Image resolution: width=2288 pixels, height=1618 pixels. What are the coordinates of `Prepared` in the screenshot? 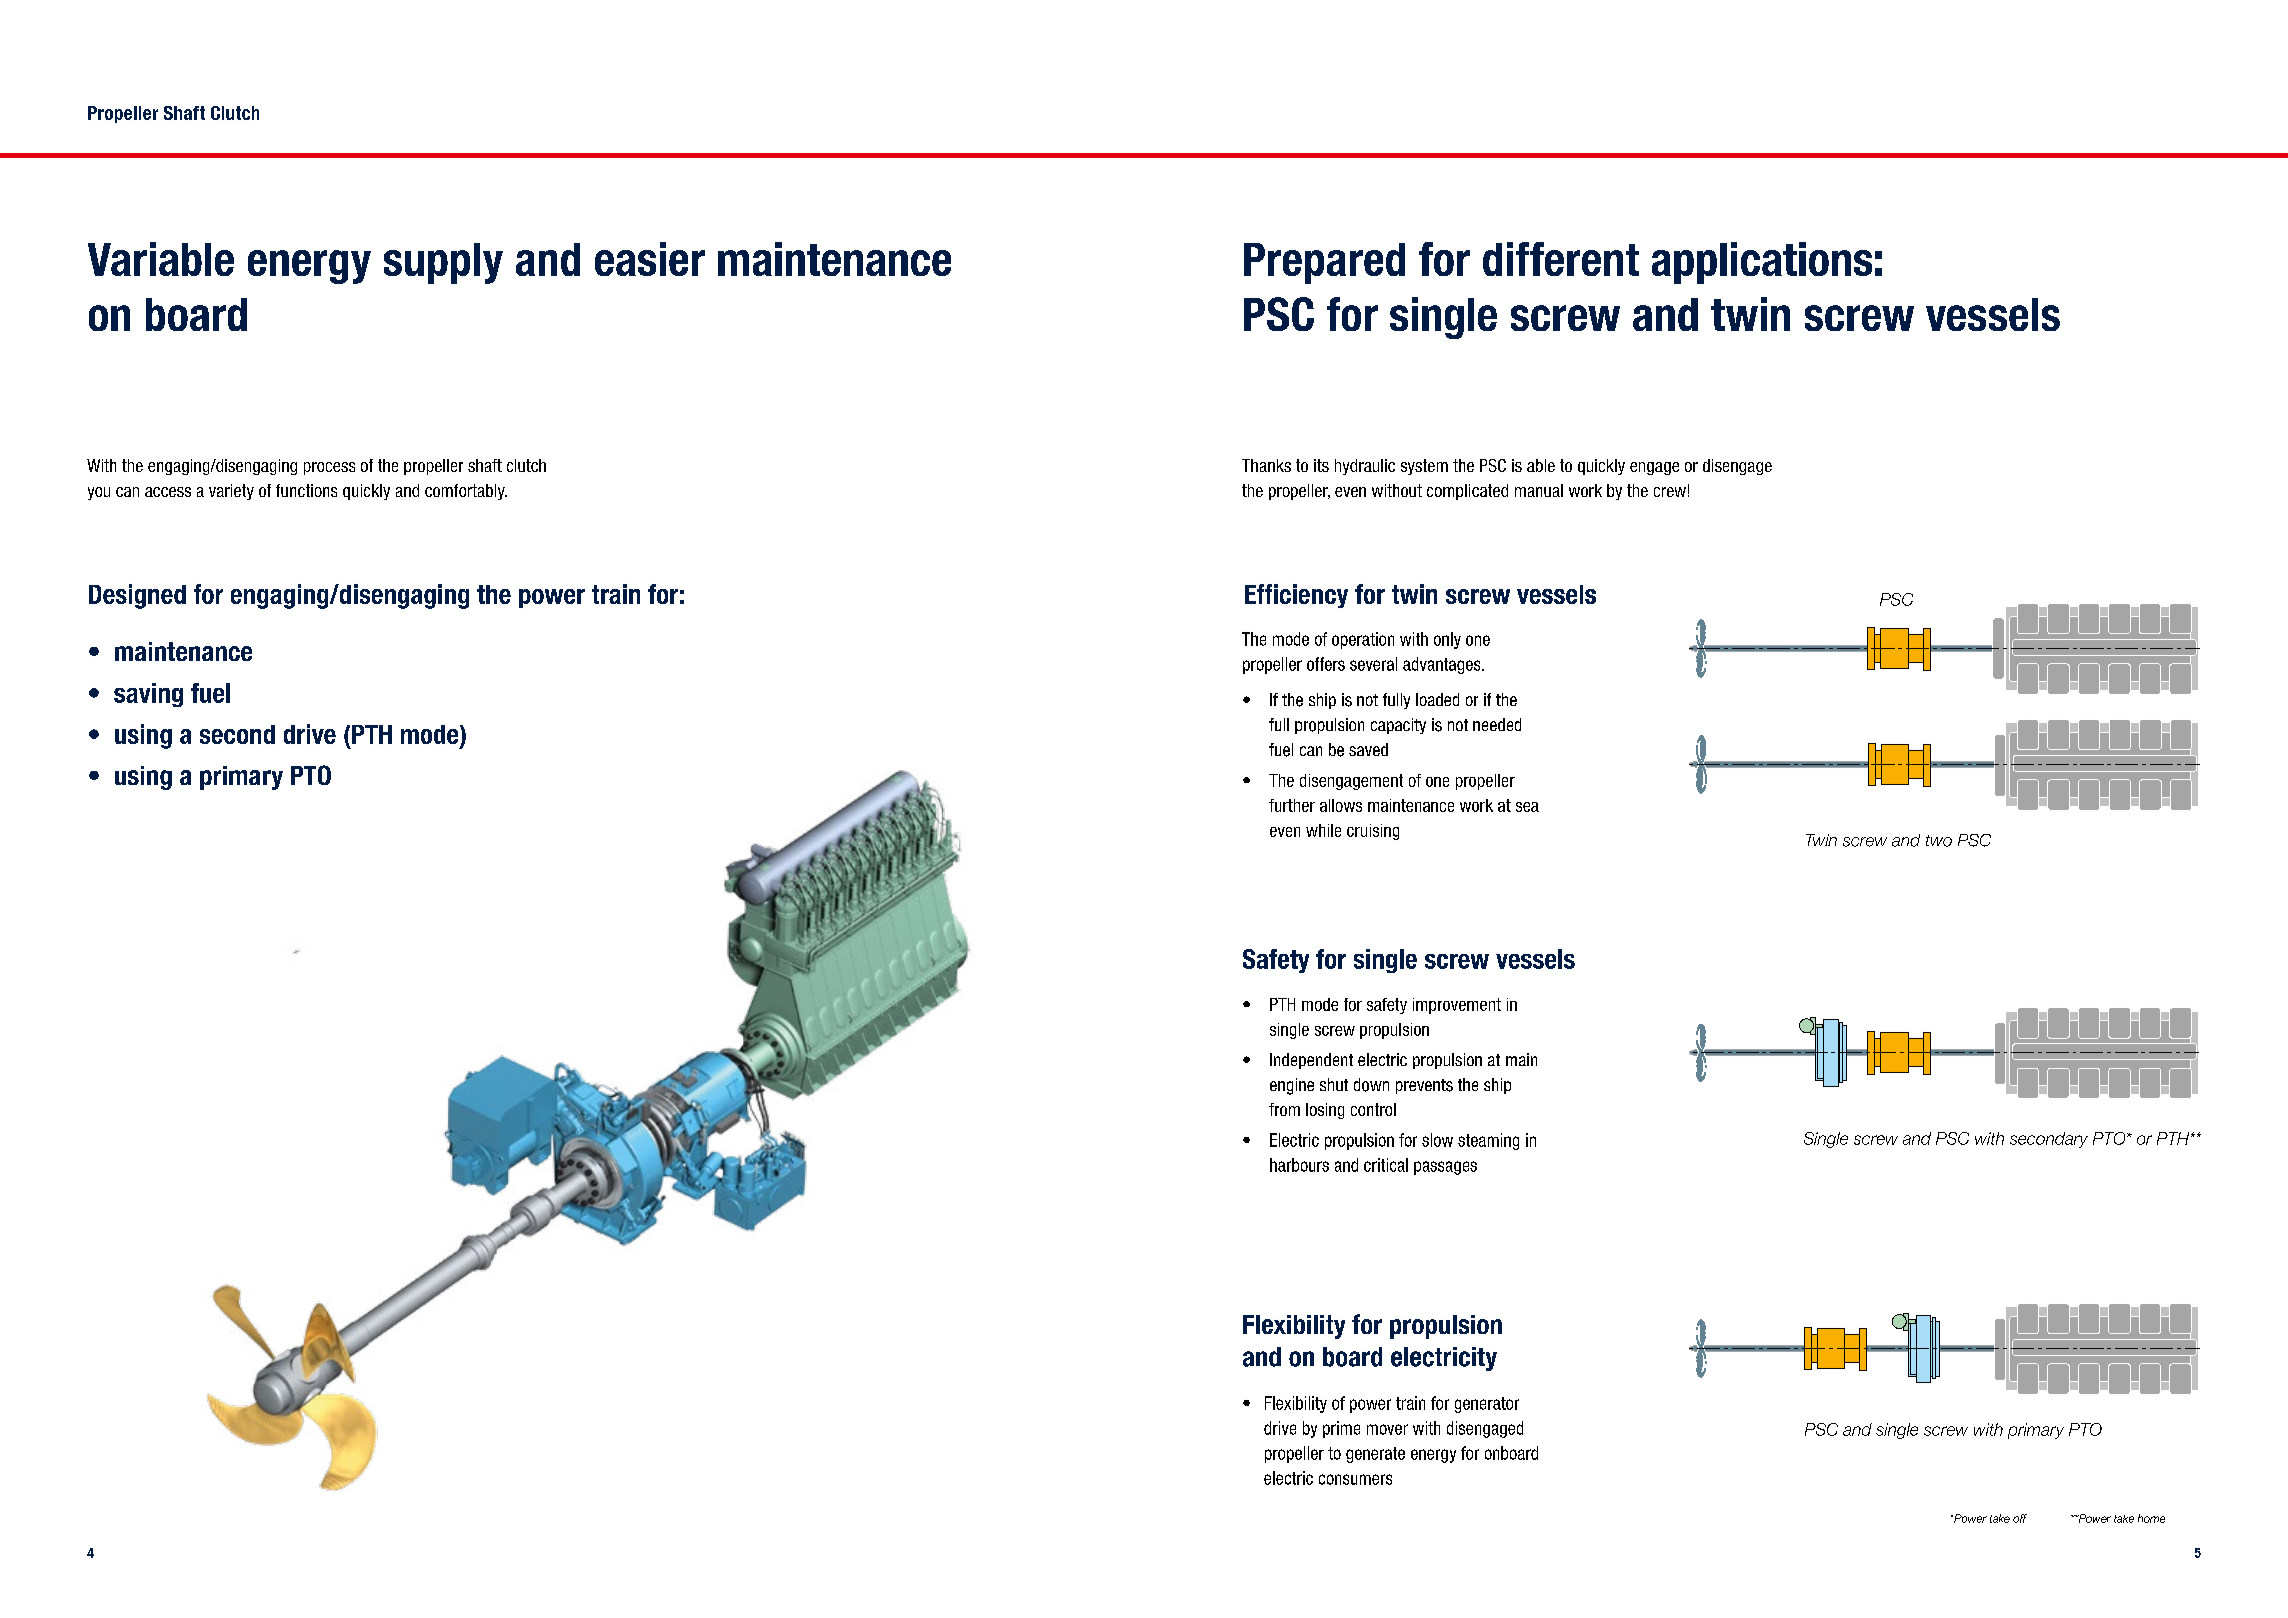 It's located at (1324, 263).
